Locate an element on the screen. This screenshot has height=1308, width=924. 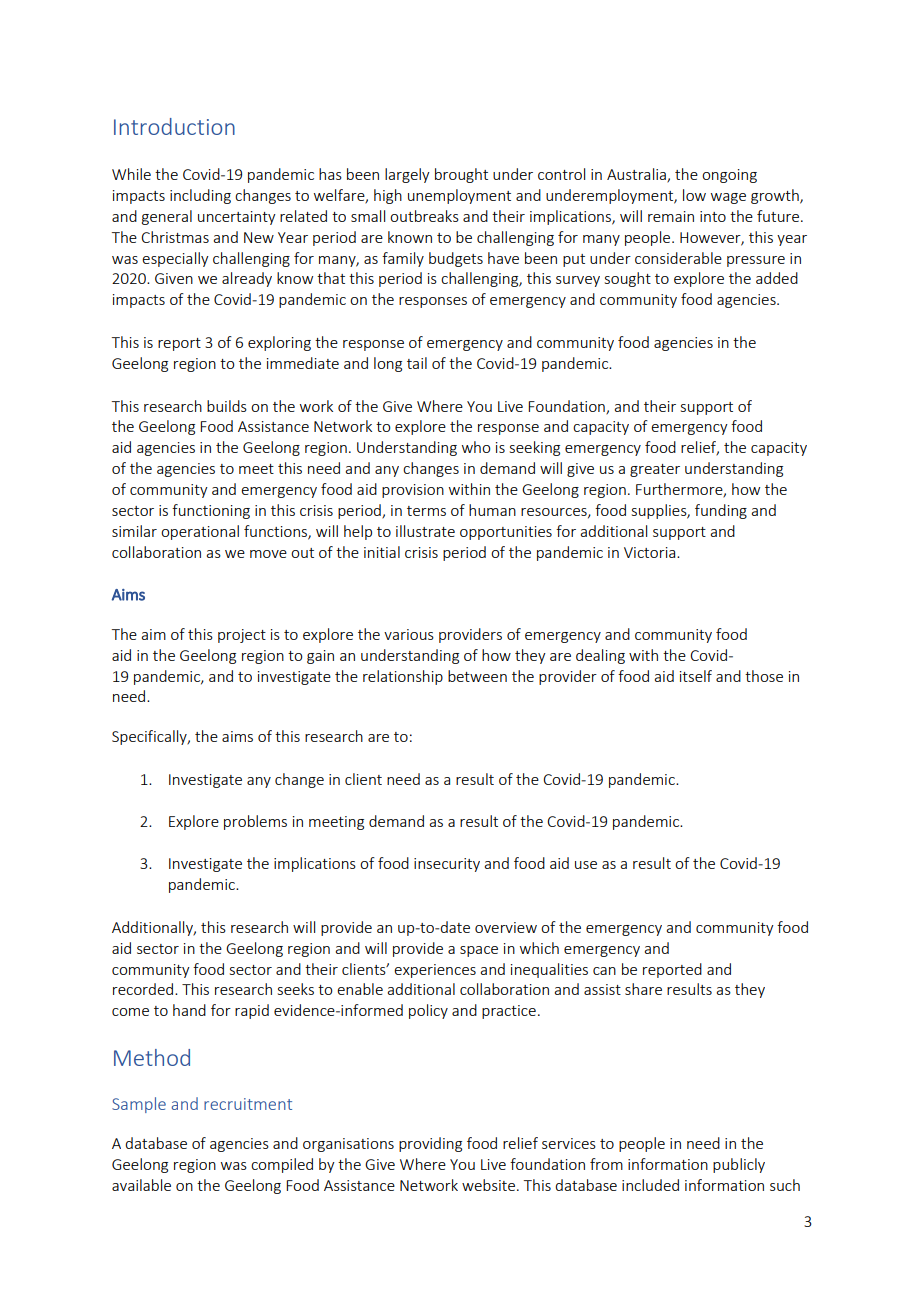
including is located at coordinates (200, 196).
